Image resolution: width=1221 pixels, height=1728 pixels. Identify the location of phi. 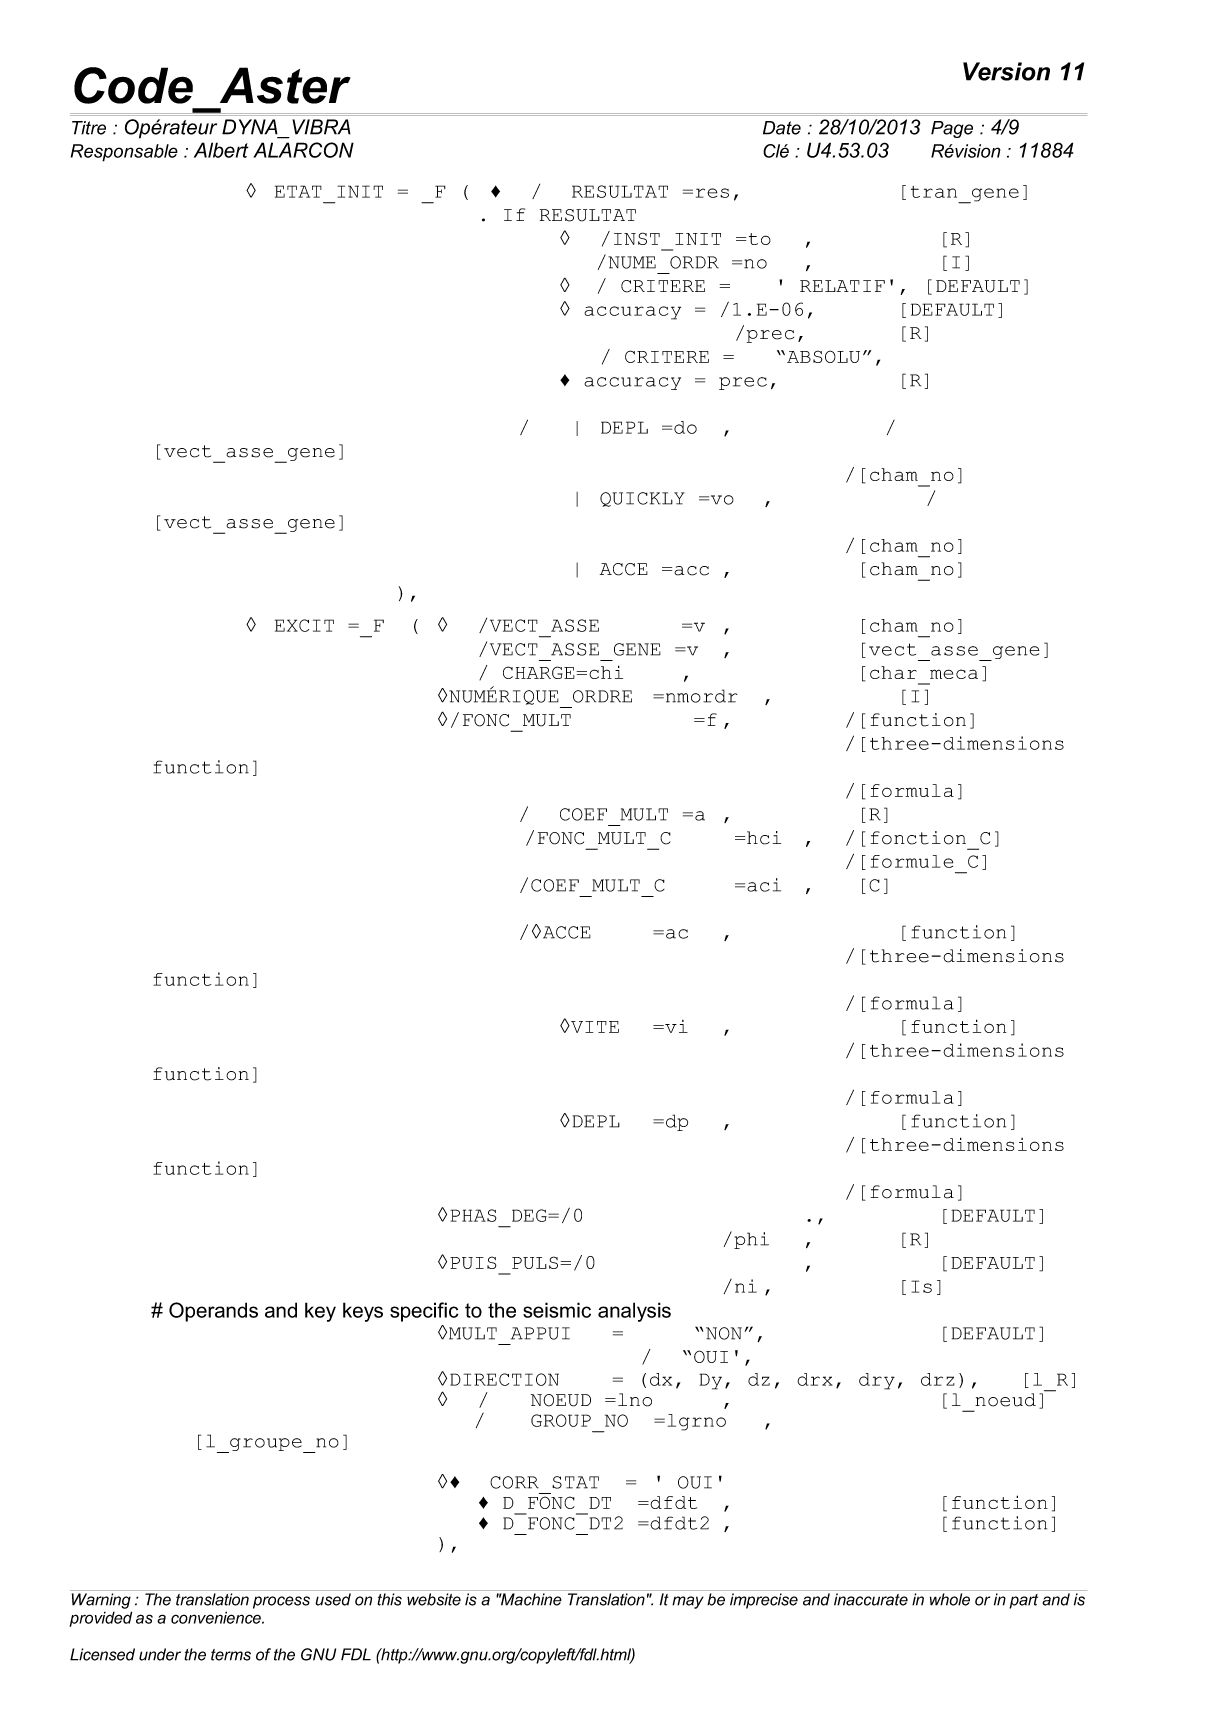
(751, 1240).
